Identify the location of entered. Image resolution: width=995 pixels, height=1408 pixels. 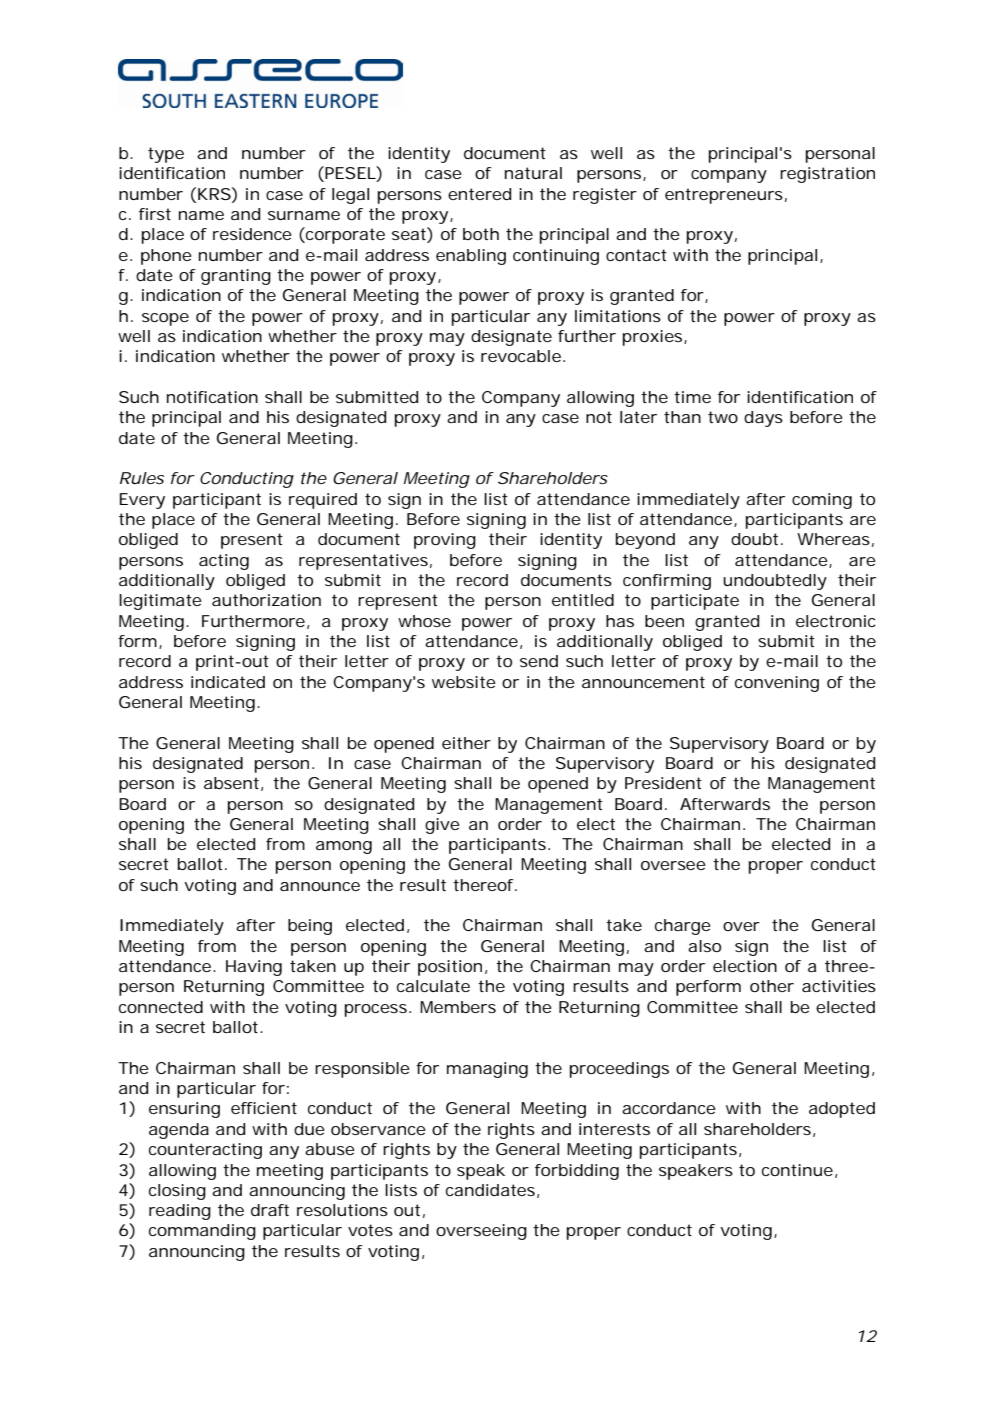
(479, 194).
